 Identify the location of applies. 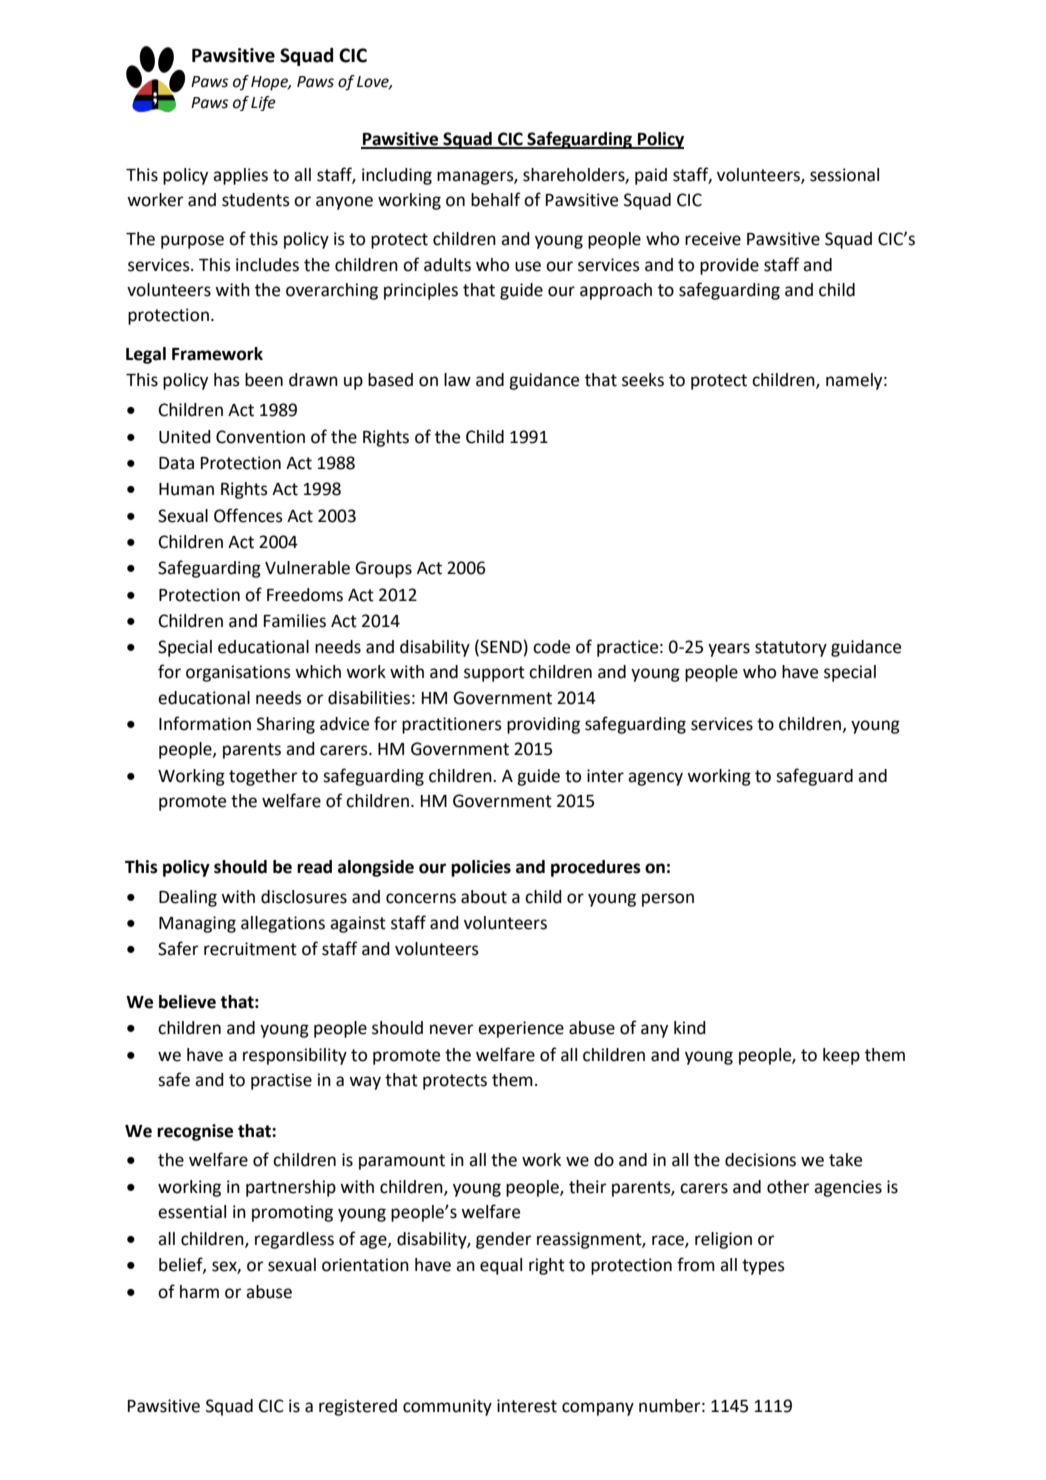
(240, 176).
